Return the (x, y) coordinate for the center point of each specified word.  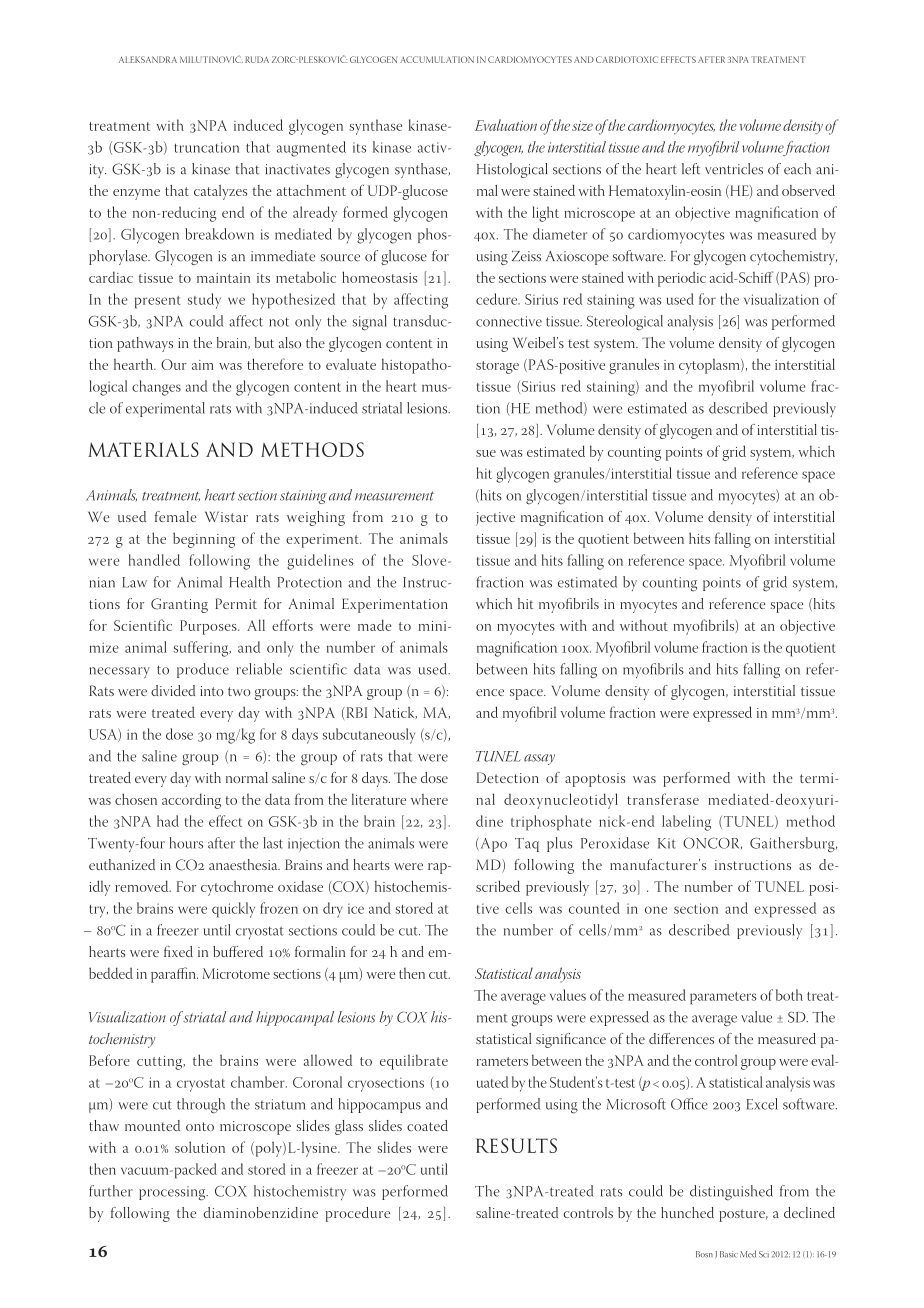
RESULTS (516, 1145)
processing (173, 1193)
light (545, 214)
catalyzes (220, 192)
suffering (202, 649)
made (374, 625)
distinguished (731, 1193)
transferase (663, 799)
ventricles (734, 169)
